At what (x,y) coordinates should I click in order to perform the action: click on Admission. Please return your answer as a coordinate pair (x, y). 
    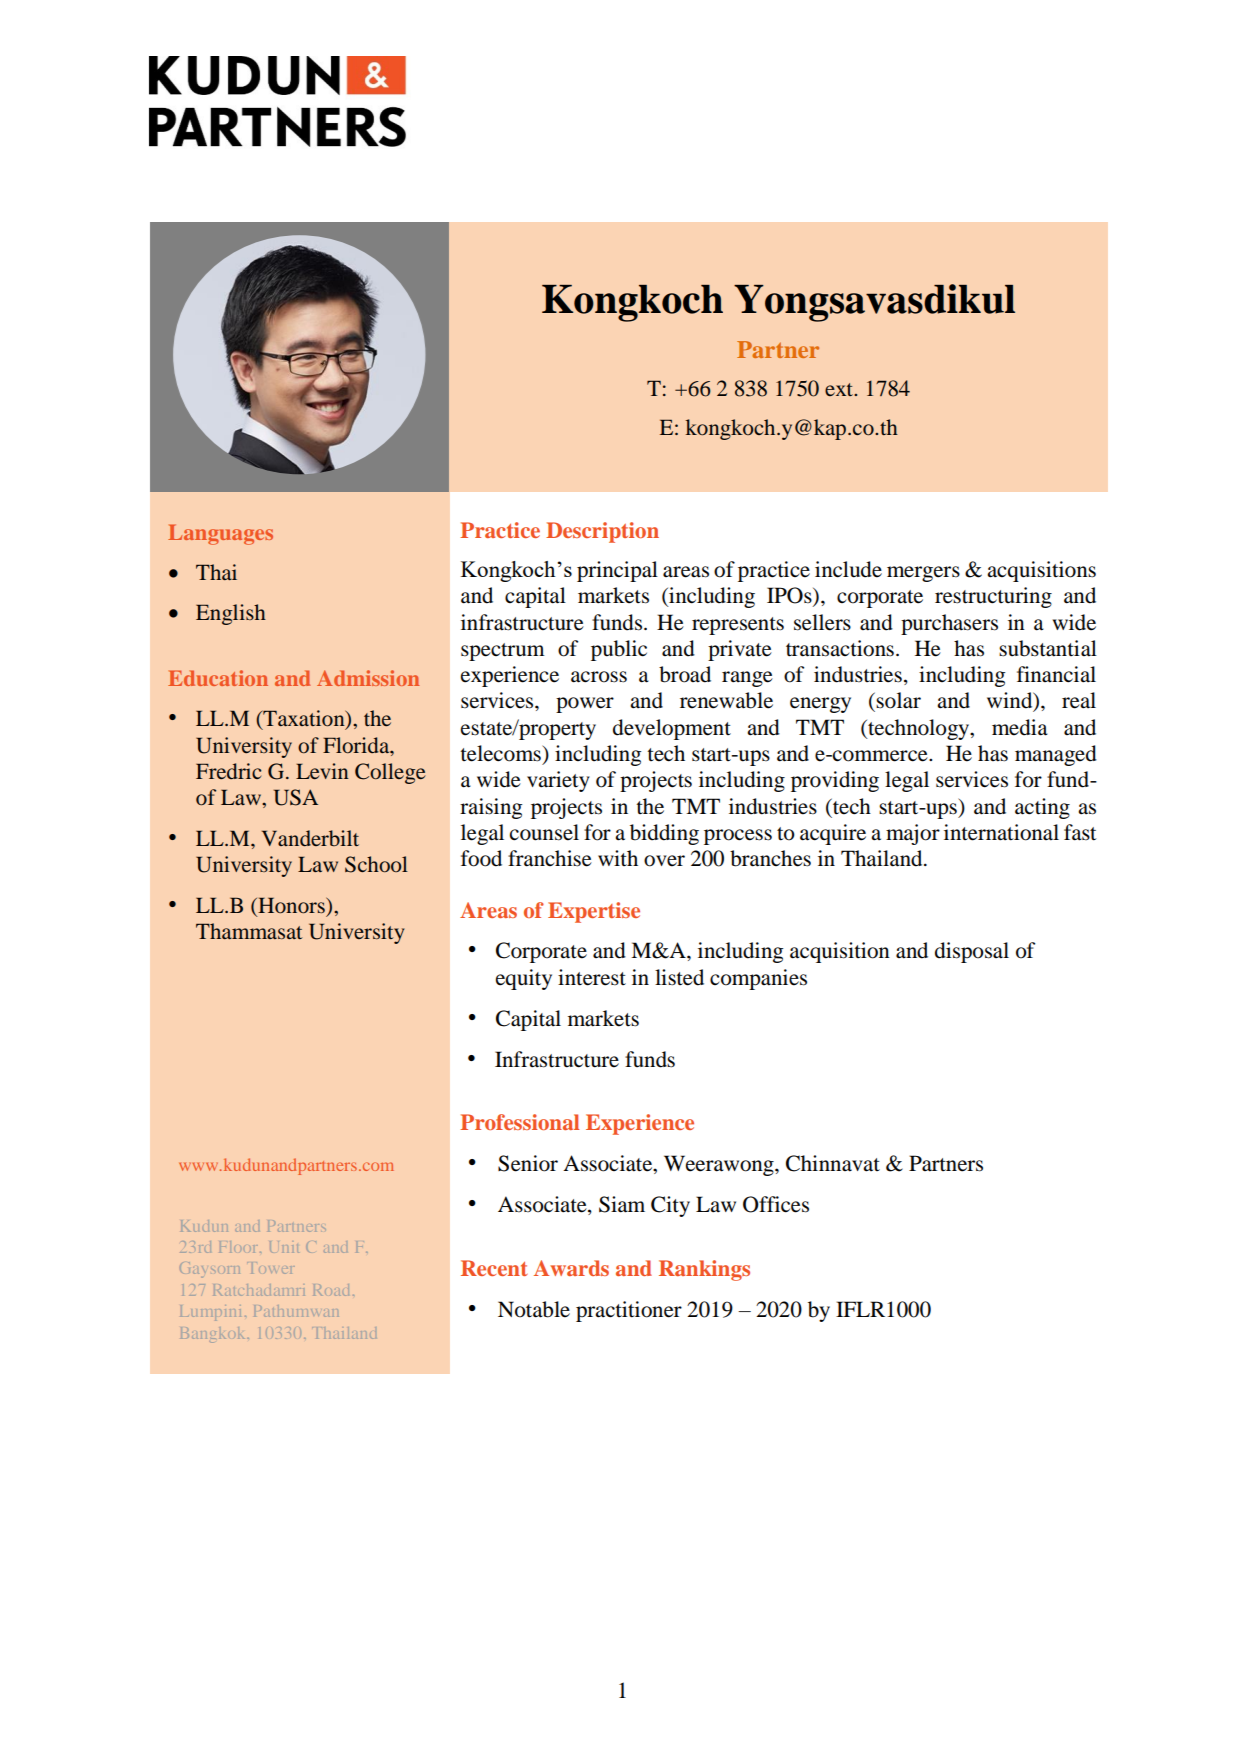
    Looking at the image, I should click on (368, 678).
